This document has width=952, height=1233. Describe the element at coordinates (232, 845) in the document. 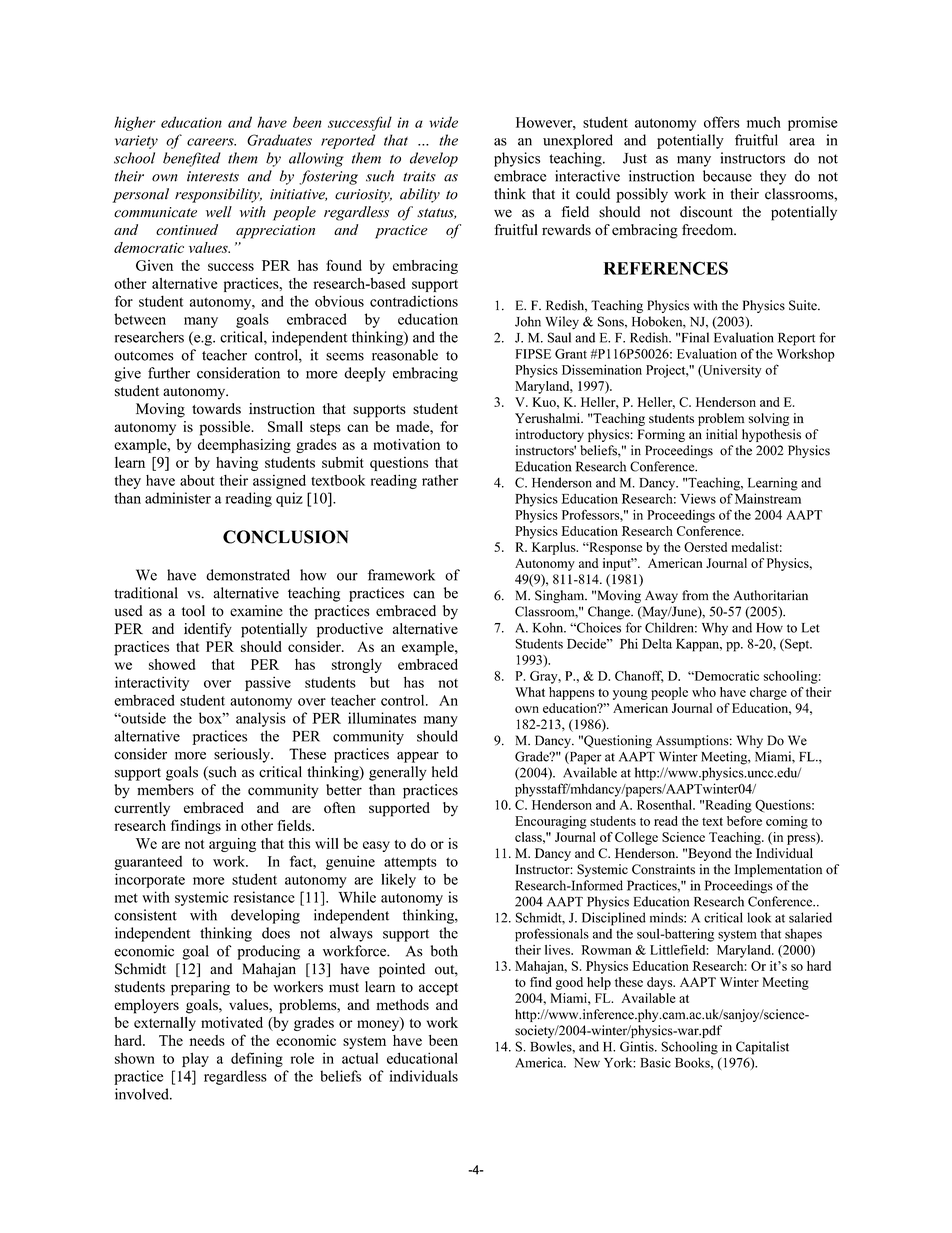

I see `arguing` at that location.
